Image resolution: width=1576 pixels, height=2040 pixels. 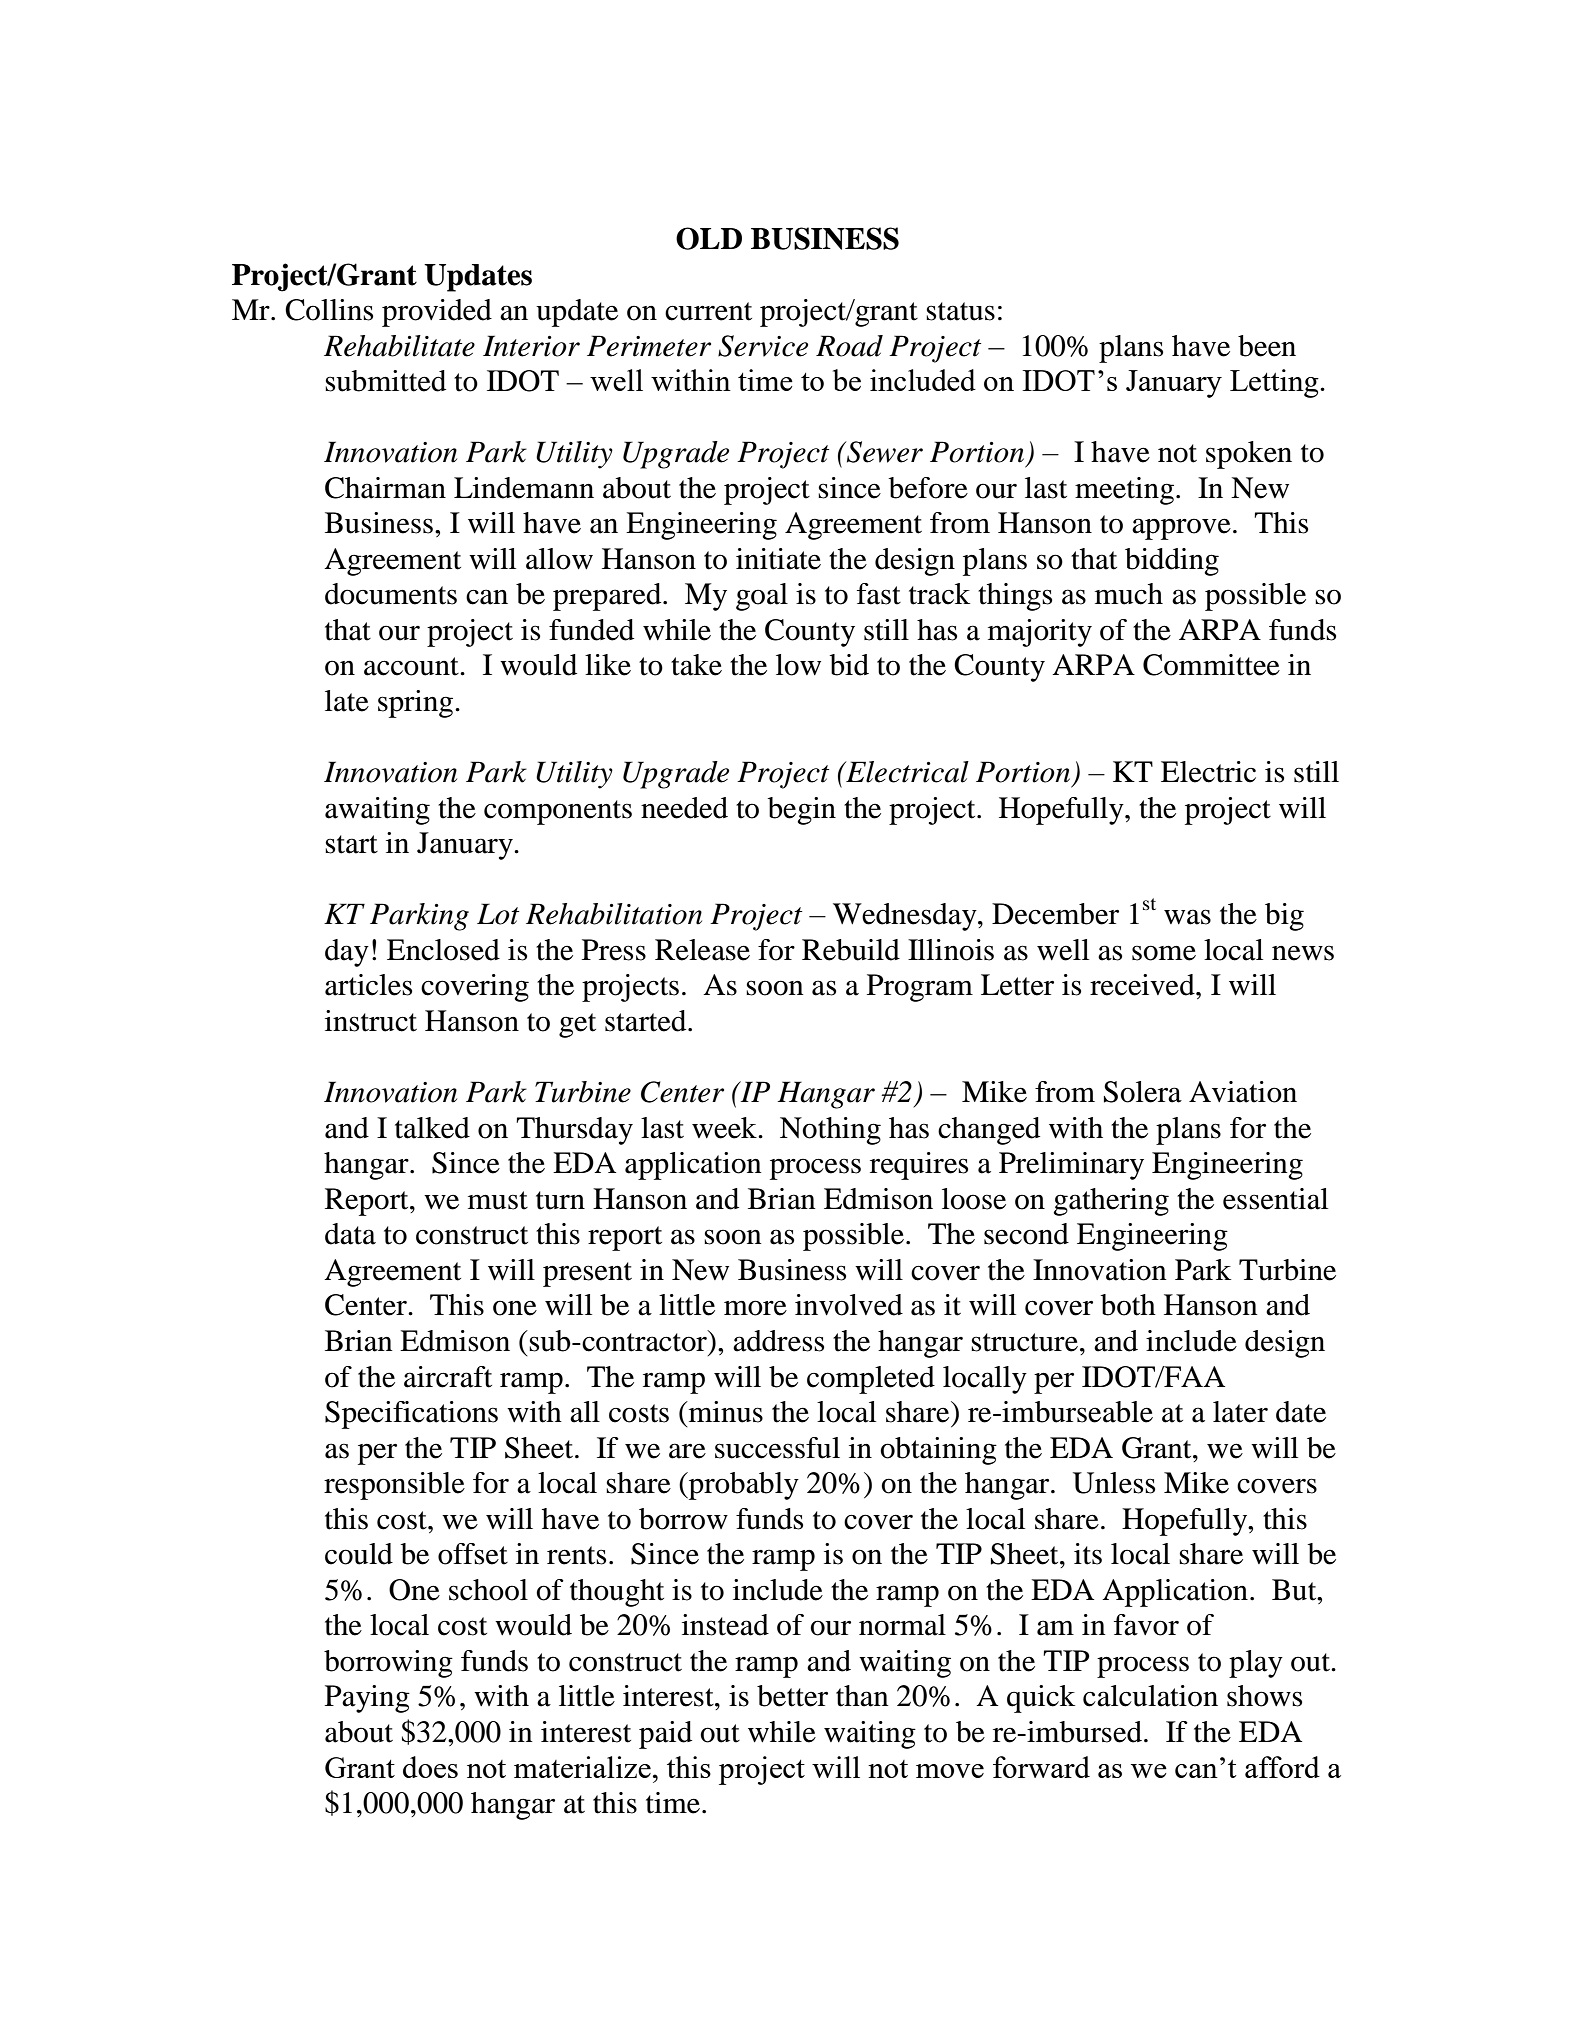 I want to click on provided, so click(x=437, y=313).
